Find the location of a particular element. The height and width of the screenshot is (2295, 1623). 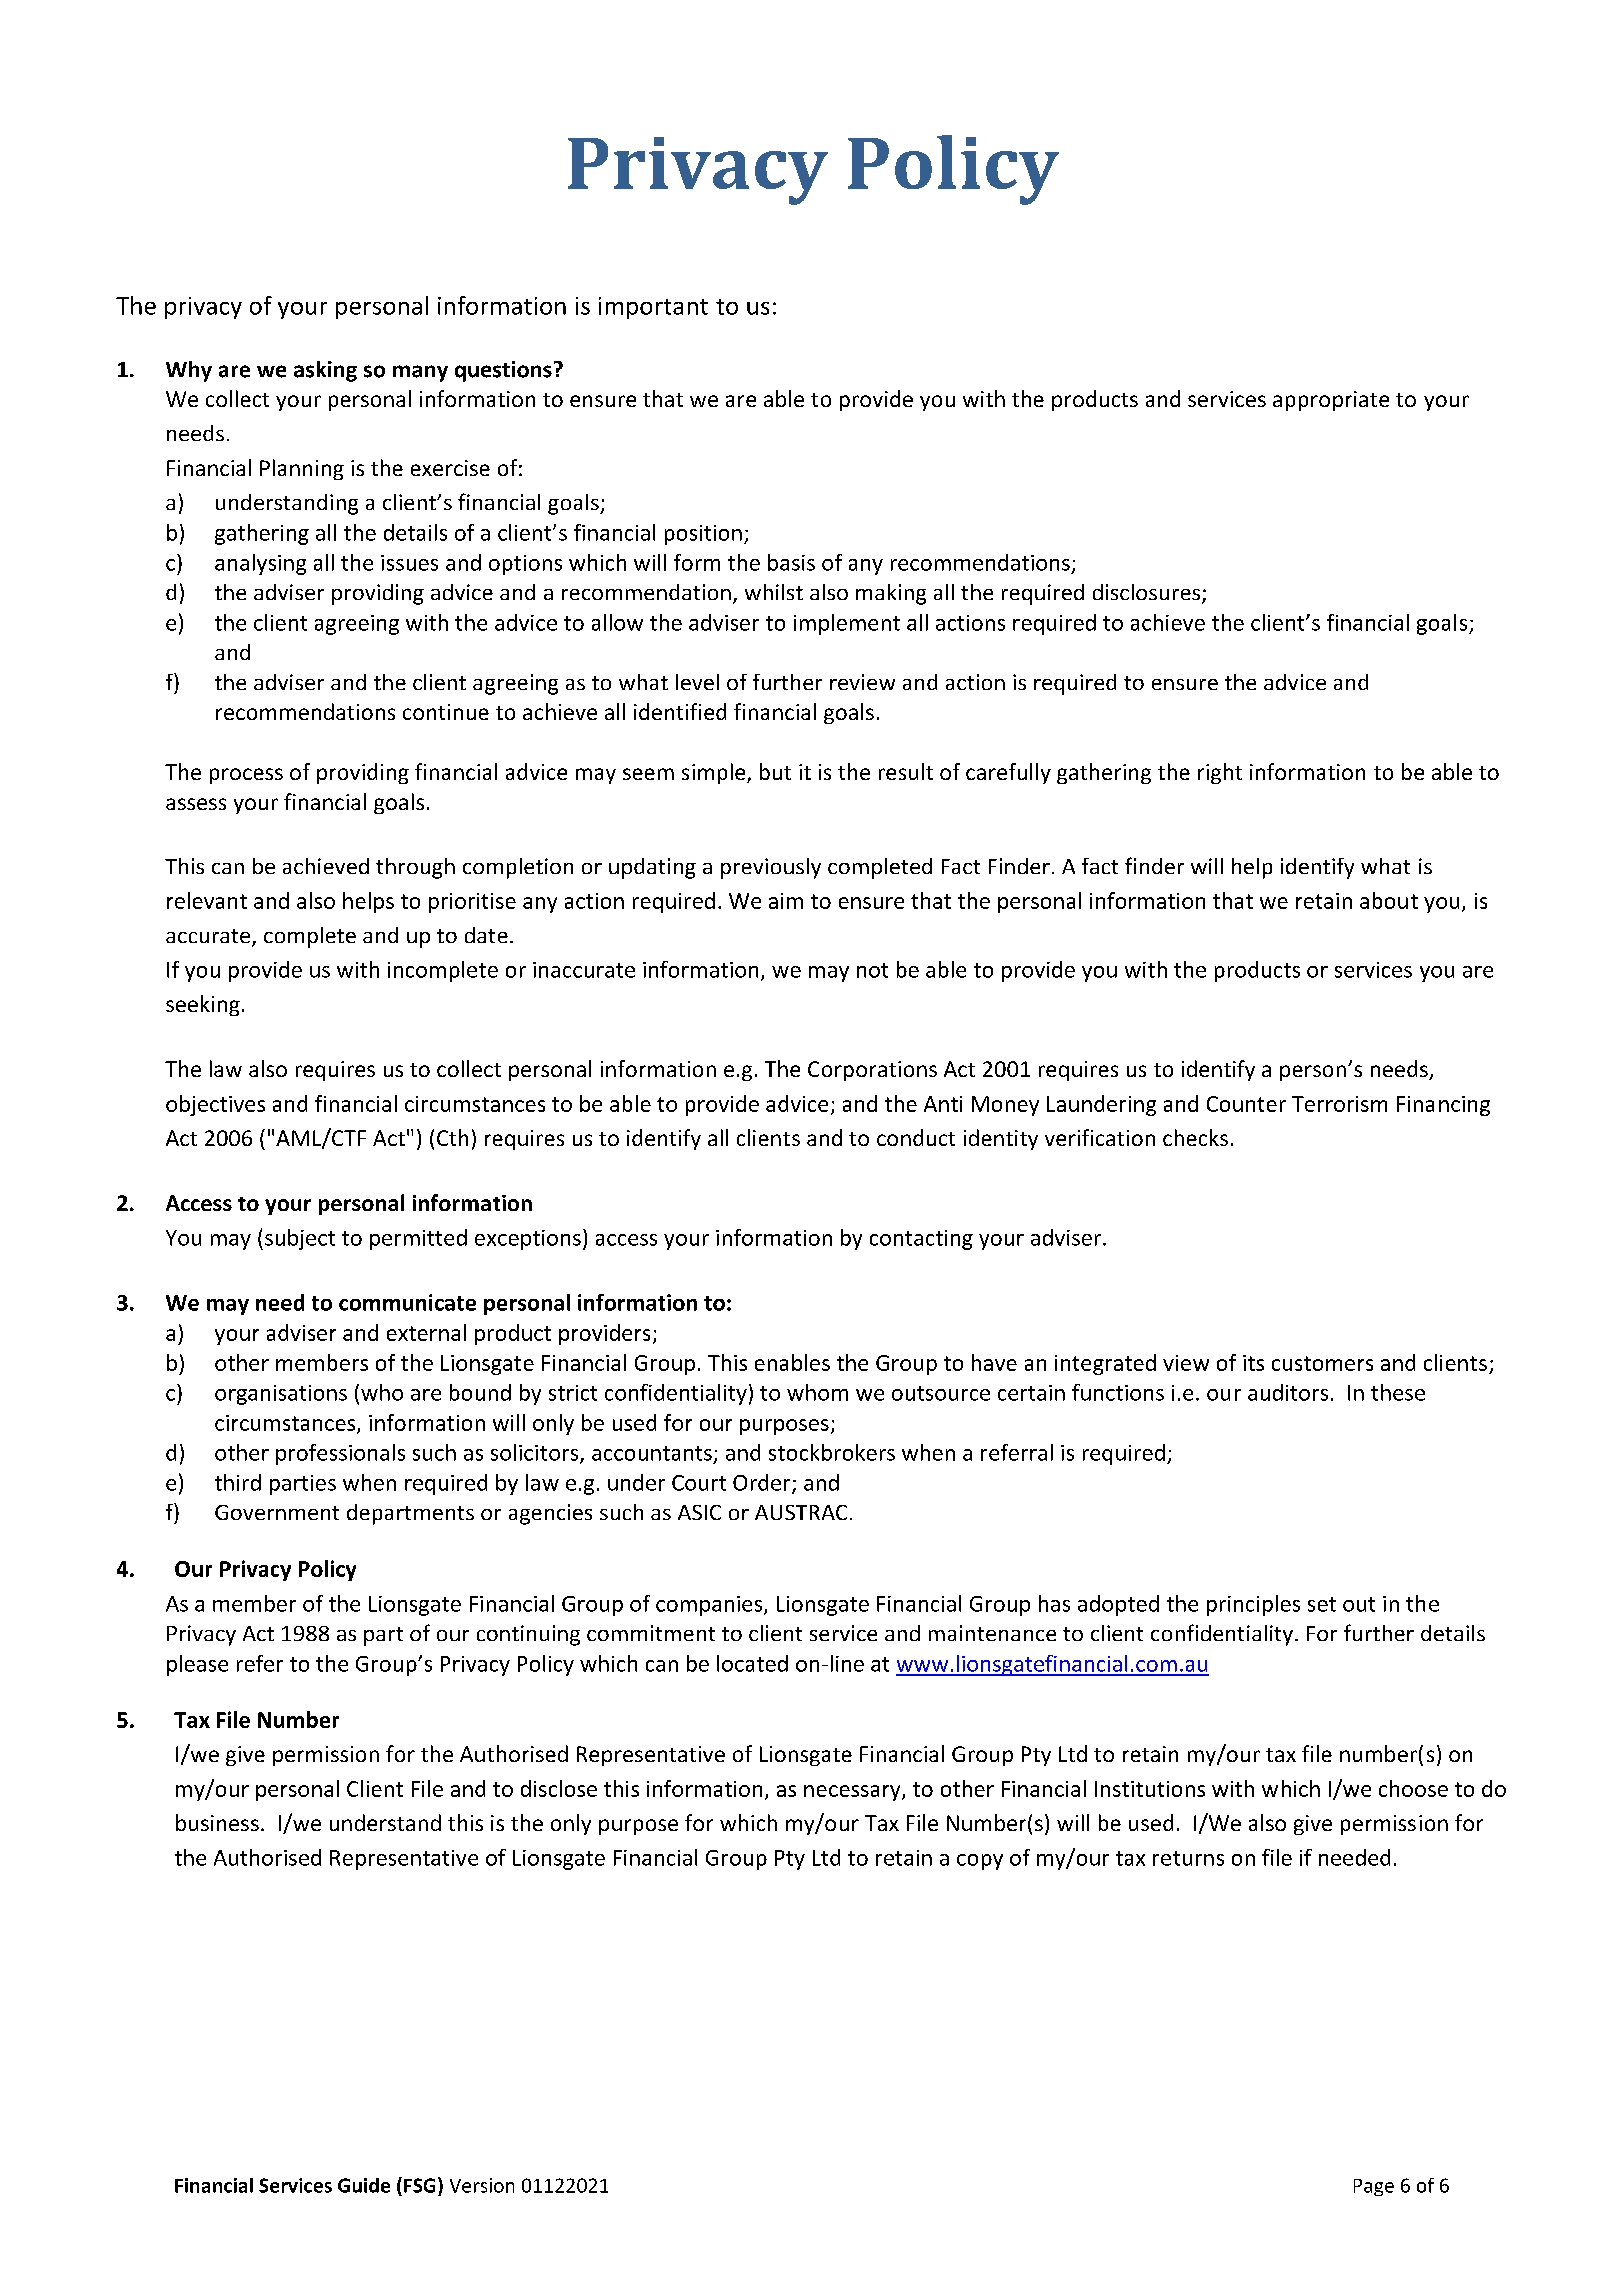

contacting is located at coordinates (921, 1240).
